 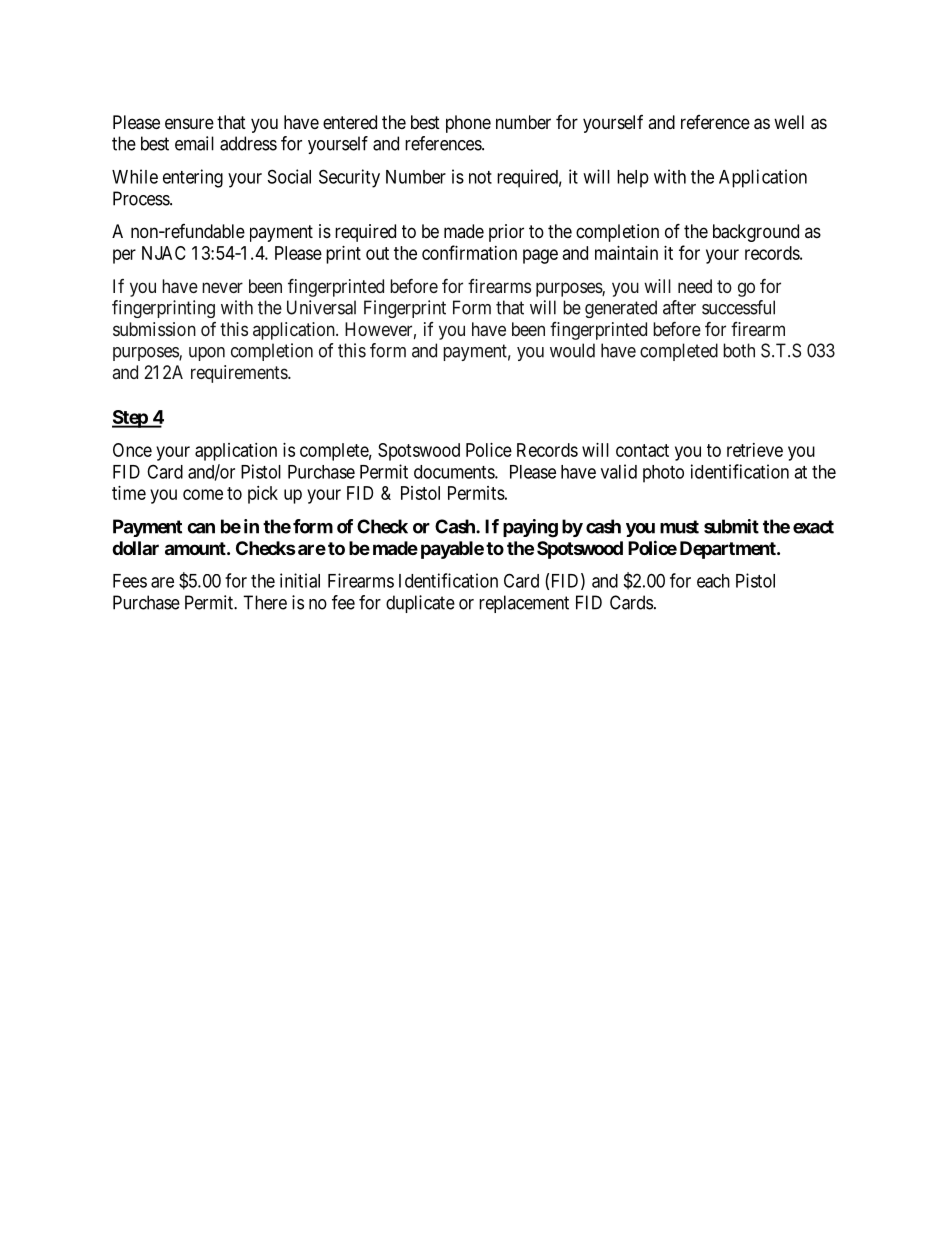 What do you see at coordinates (265, 602) in the screenshot?
I see `There` at bounding box center [265, 602].
